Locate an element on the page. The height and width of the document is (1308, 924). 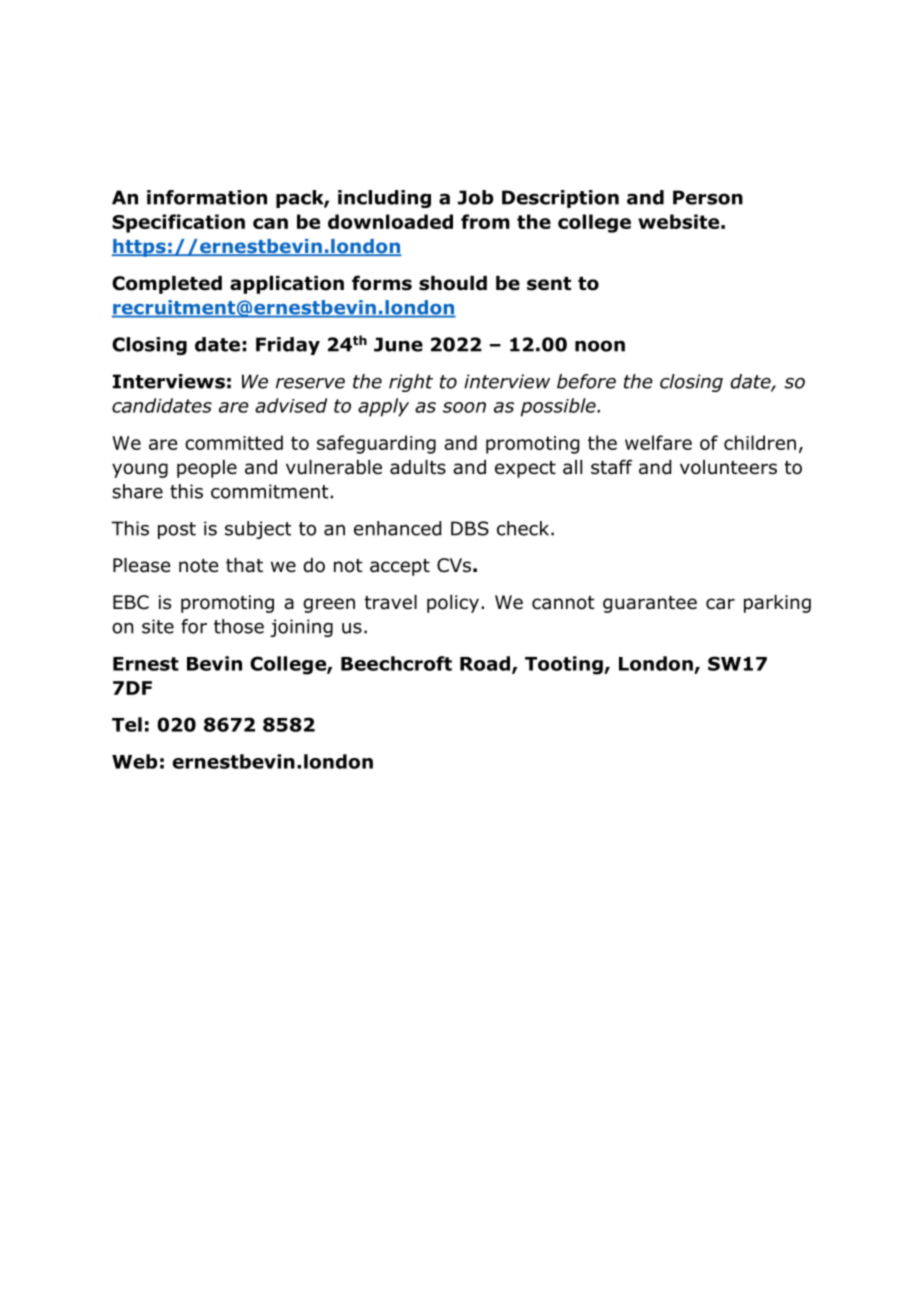
Tel is located at coordinates (127, 724).
